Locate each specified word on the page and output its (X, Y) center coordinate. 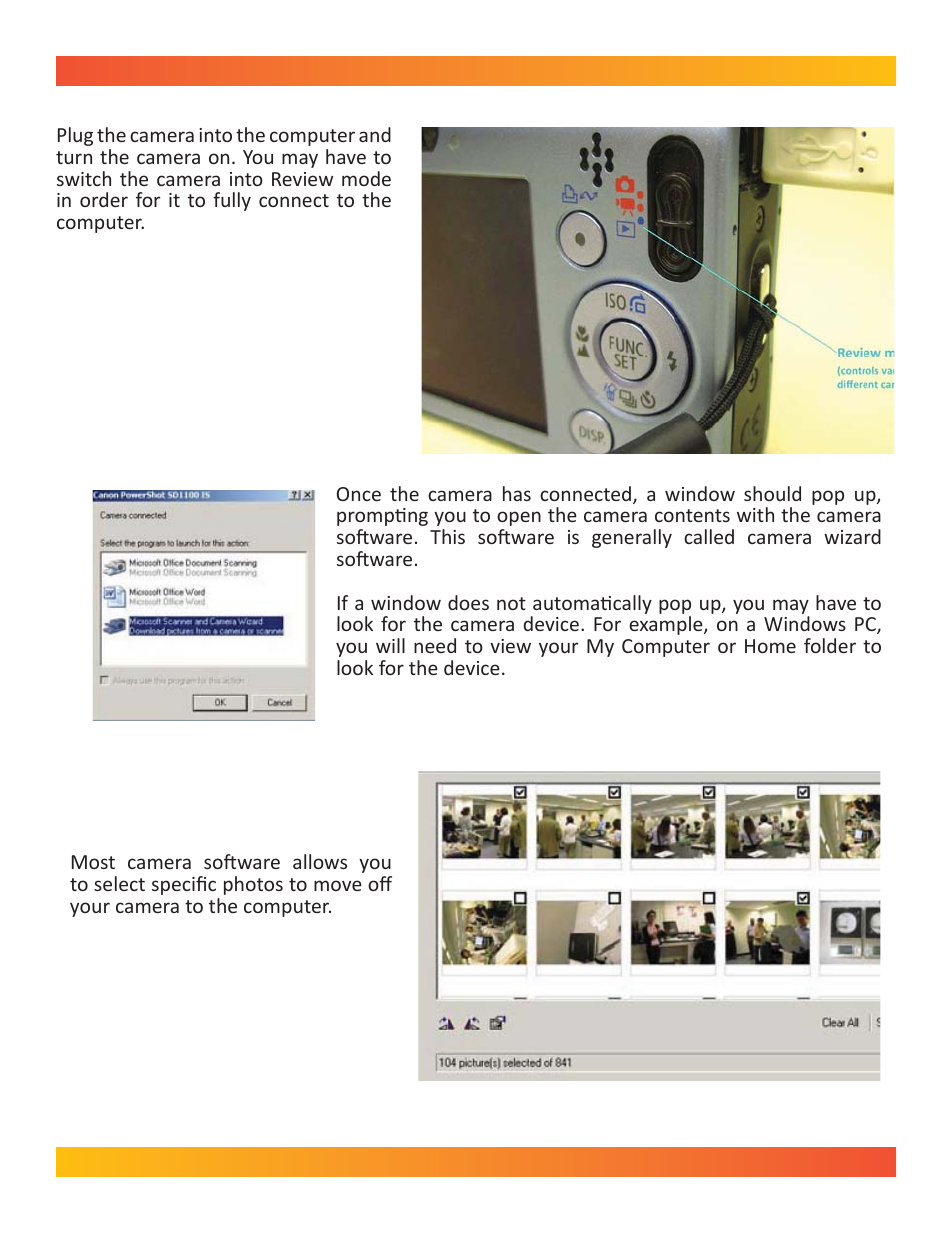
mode (366, 178)
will (390, 645)
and (375, 134)
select (119, 883)
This (447, 536)
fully (232, 201)
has (517, 493)
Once (359, 494)
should (772, 493)
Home (770, 646)
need (435, 645)
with (755, 514)
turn (74, 157)
